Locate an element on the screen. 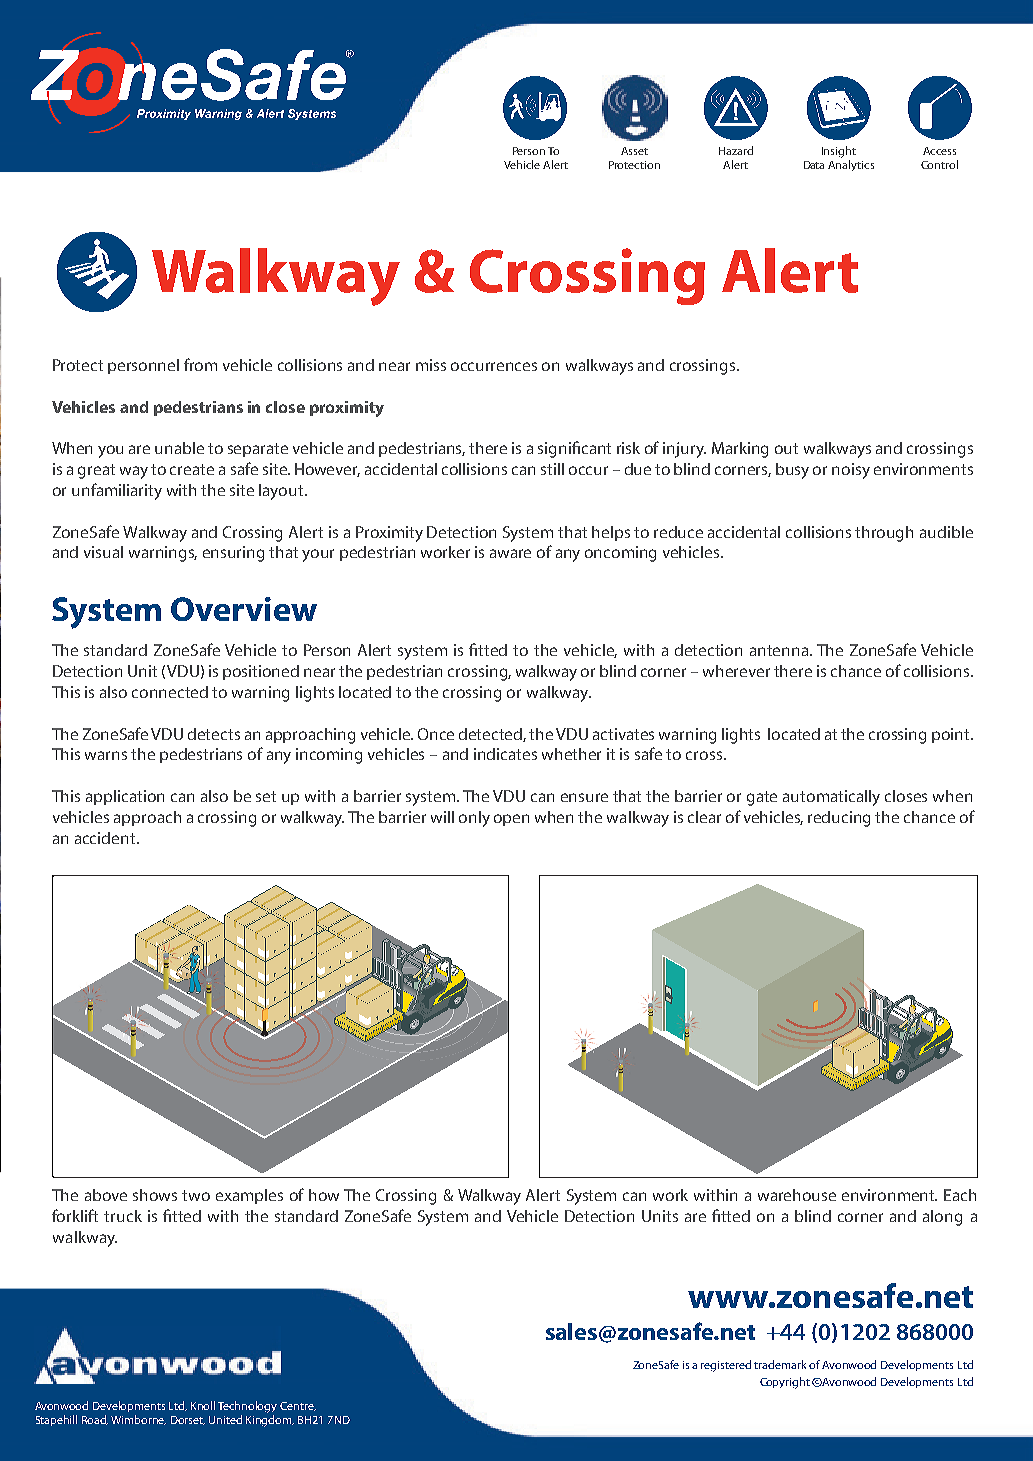 The width and height of the screenshot is (1033, 1461). from is located at coordinates (200, 364).
